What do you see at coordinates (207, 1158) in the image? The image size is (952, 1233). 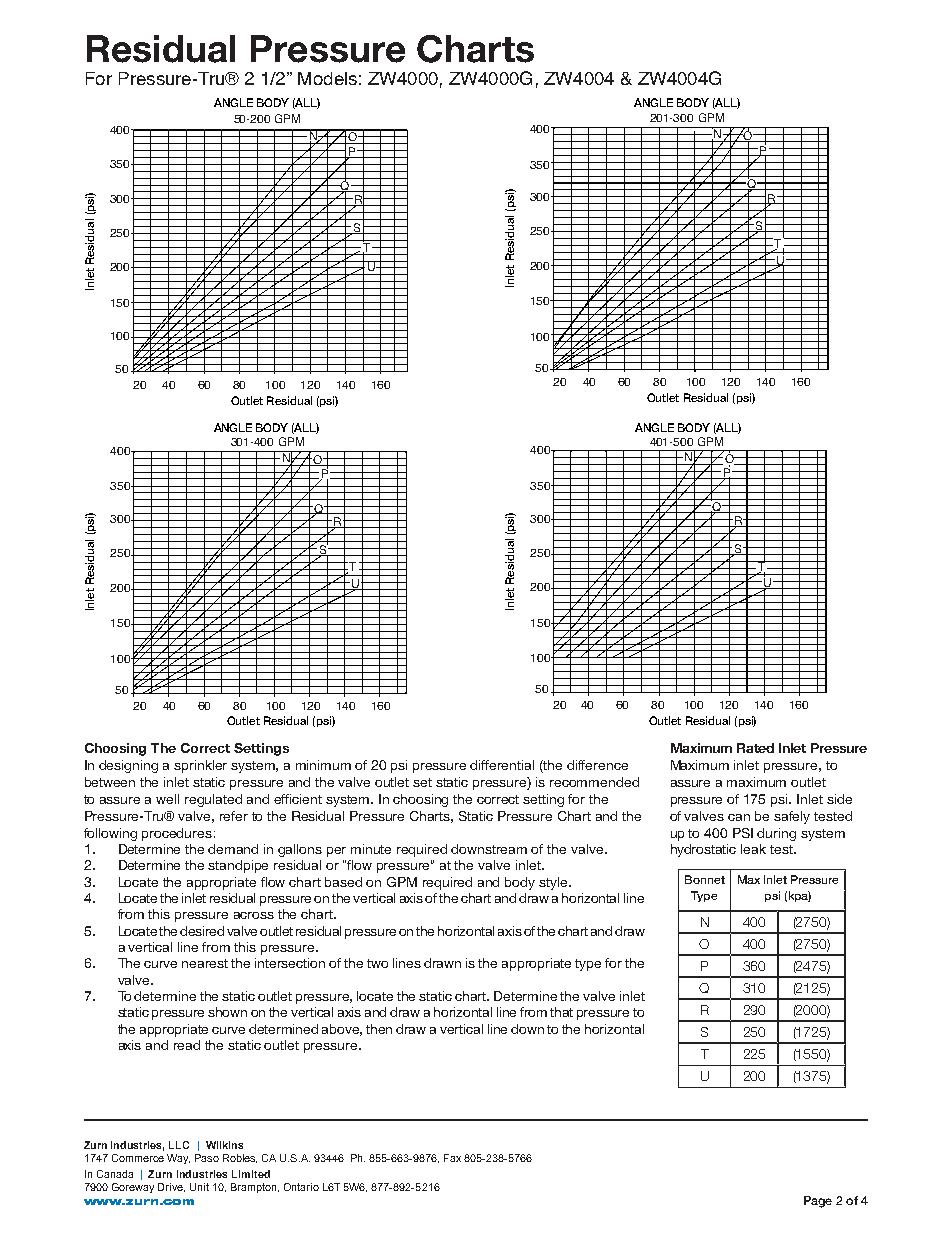 I see `Paso` at bounding box center [207, 1158].
